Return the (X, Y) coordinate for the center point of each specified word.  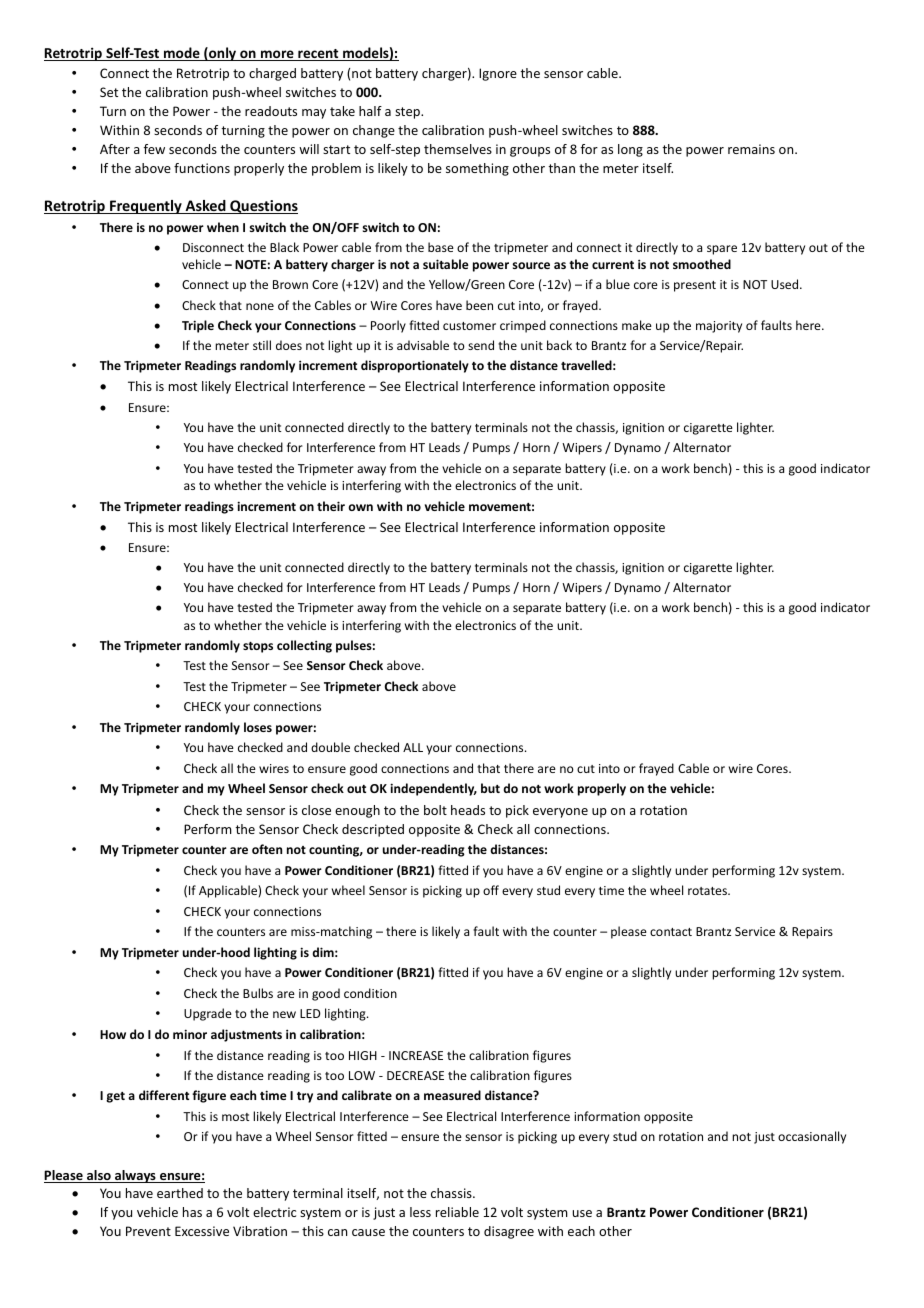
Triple (198, 326)
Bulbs (258, 993)
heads (468, 810)
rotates (708, 891)
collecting (304, 646)
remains (751, 149)
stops (258, 647)
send (481, 345)
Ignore (498, 74)
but (490, 788)
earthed (180, 1193)
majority (719, 327)
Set (109, 92)
